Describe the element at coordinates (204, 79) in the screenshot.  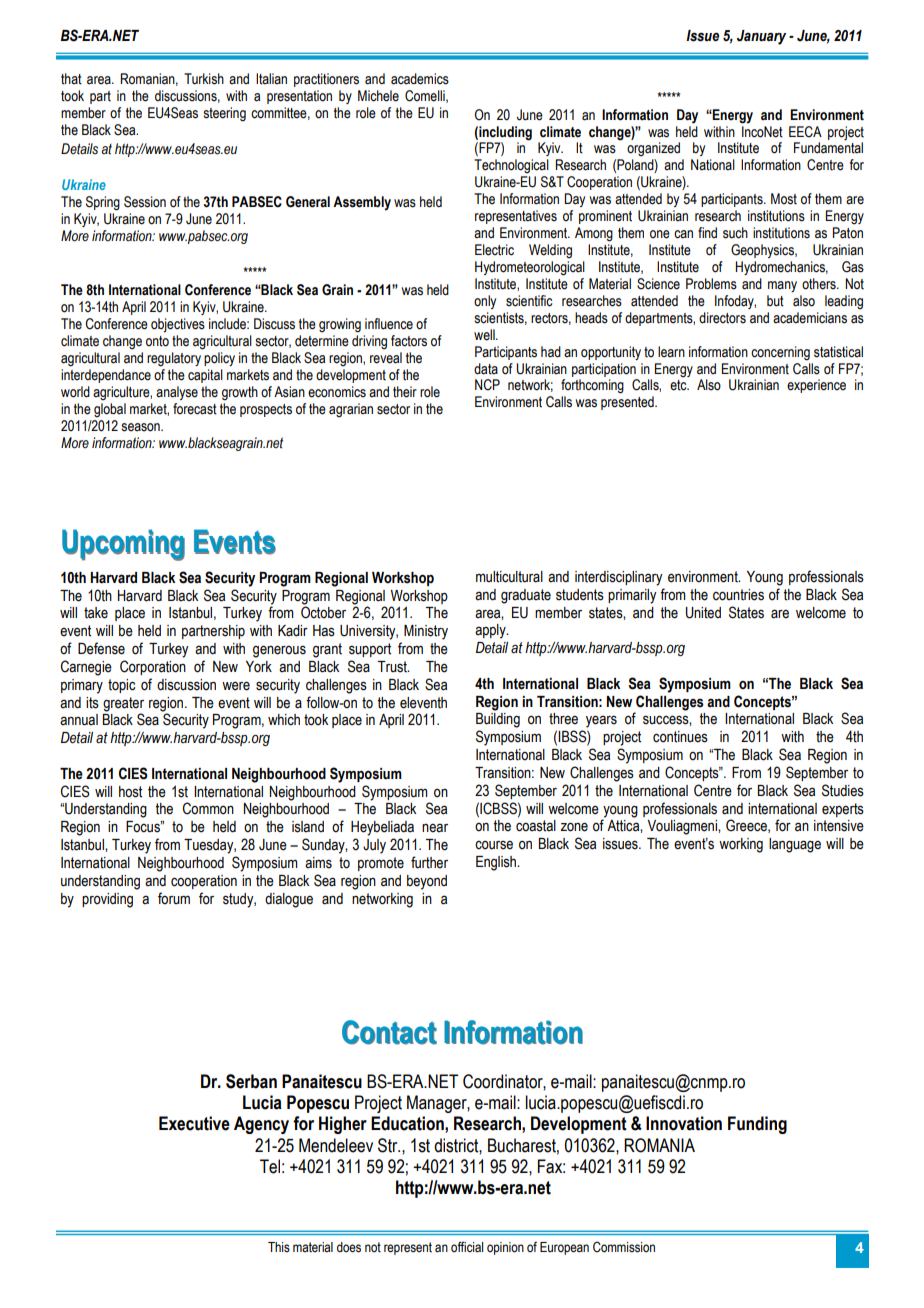
I see `Turkish` at that location.
